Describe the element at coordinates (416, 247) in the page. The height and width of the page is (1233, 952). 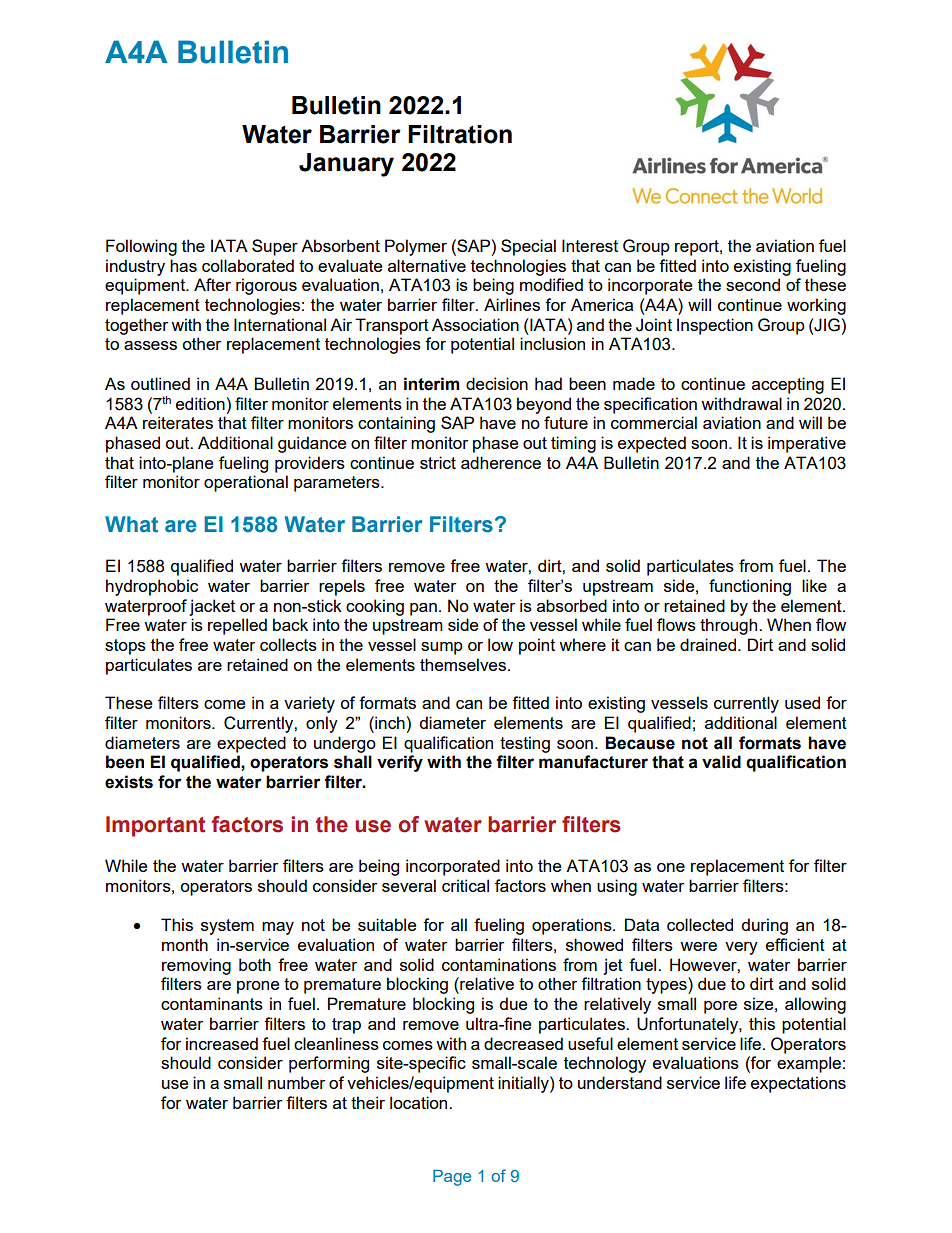
I see `Polymer` at that location.
